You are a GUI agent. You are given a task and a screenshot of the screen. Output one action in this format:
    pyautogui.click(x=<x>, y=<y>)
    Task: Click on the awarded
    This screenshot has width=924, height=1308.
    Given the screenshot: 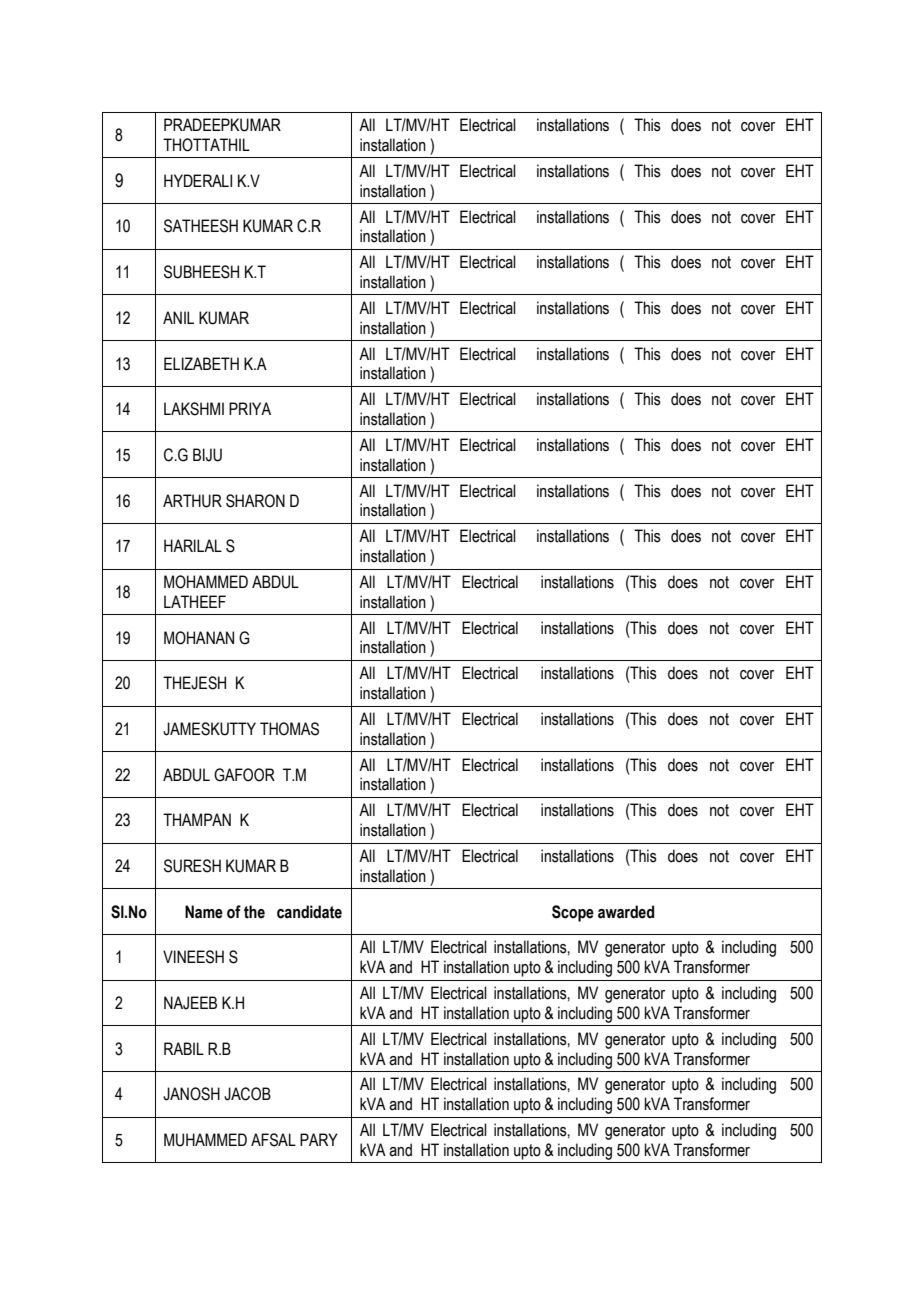 What is the action you would take?
    pyautogui.click(x=626, y=912)
